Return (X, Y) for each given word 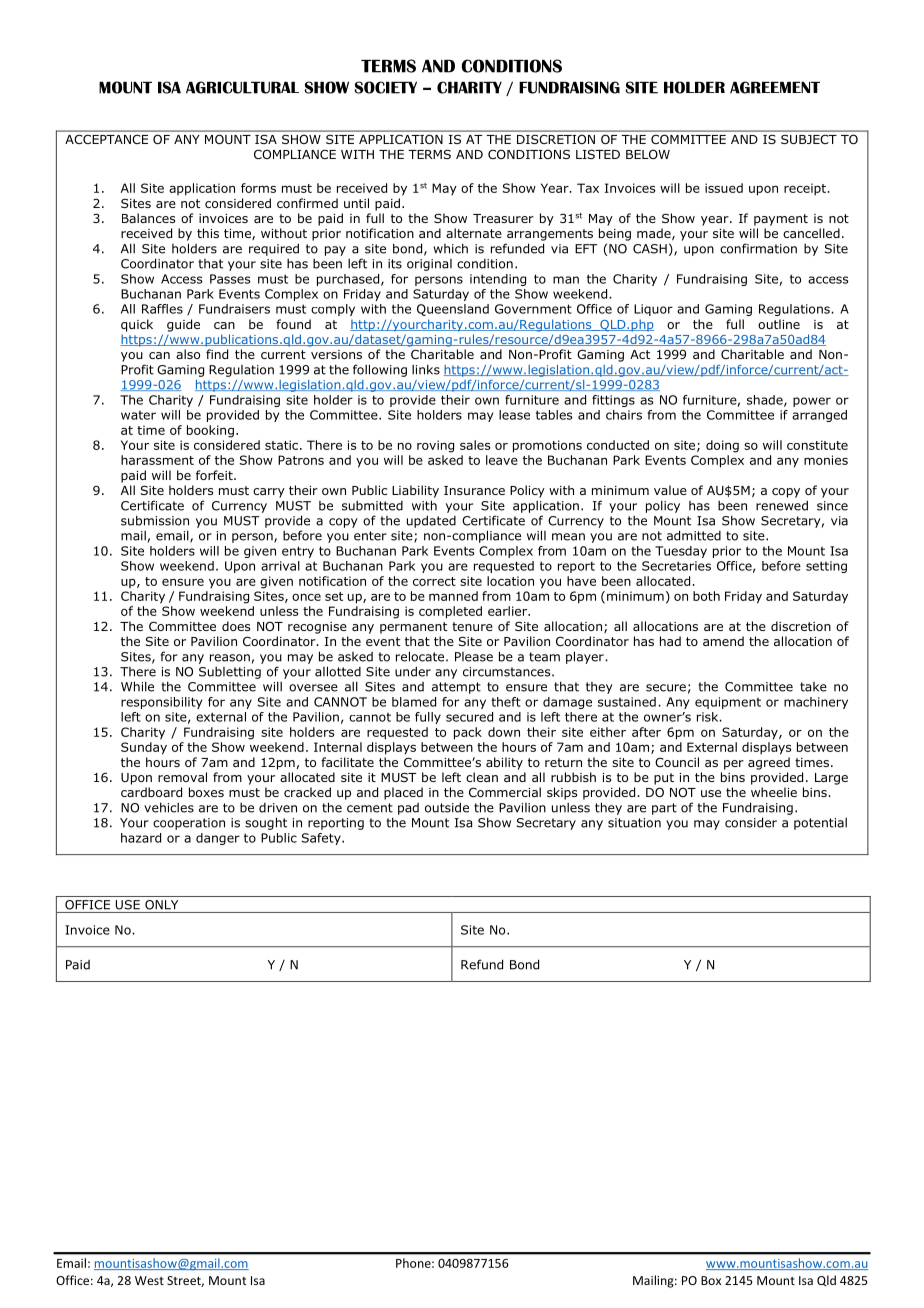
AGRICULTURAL (242, 87)
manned (453, 596)
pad (408, 809)
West (149, 1280)
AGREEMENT (775, 87)
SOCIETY (385, 87)
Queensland (453, 310)
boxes (206, 792)
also (188, 354)
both (706, 596)
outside (447, 807)
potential (820, 824)
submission (155, 520)
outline (779, 324)
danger (218, 839)
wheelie (774, 792)
